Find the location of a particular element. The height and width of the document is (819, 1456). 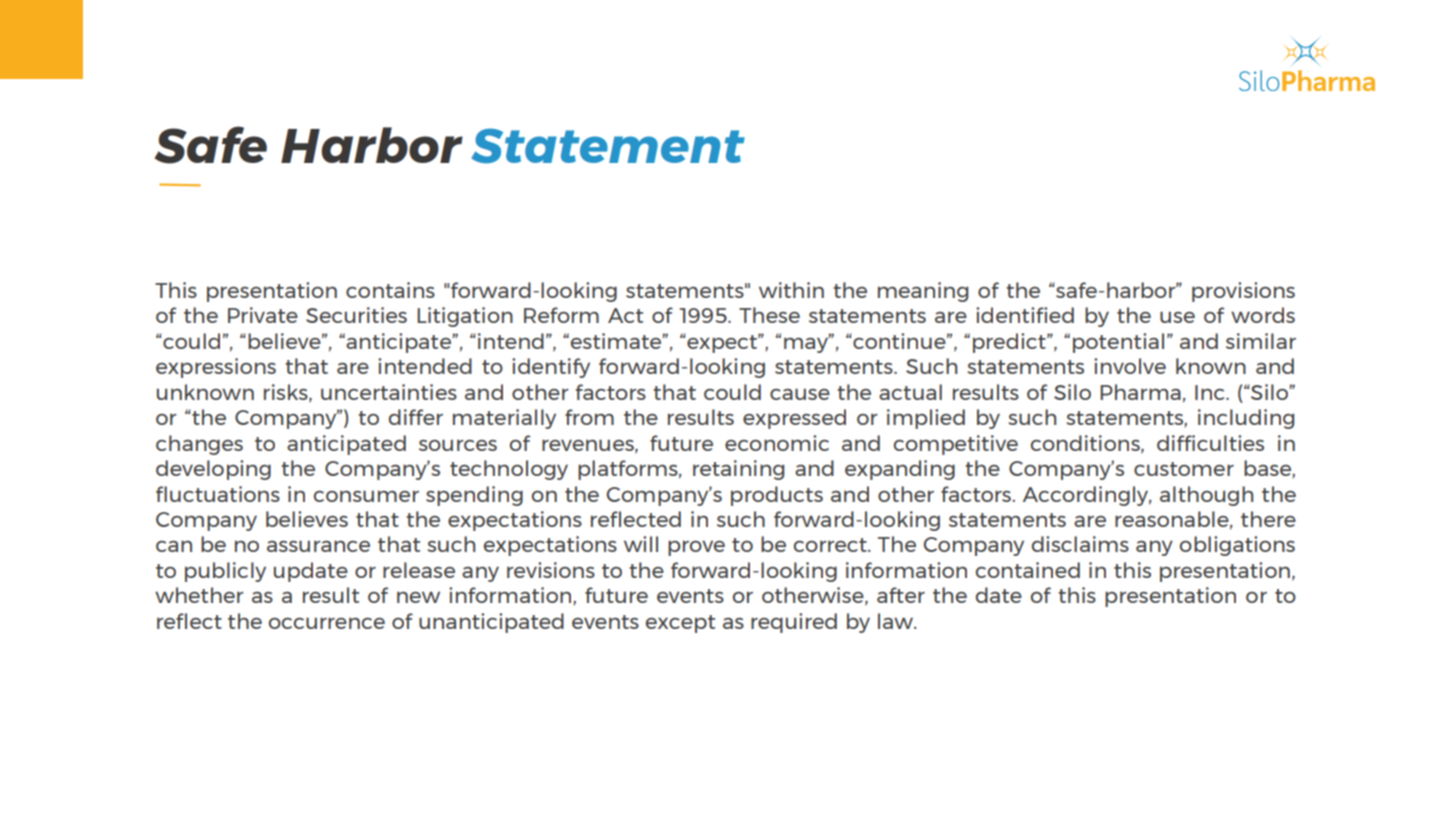

law is located at coordinates (897, 621).
